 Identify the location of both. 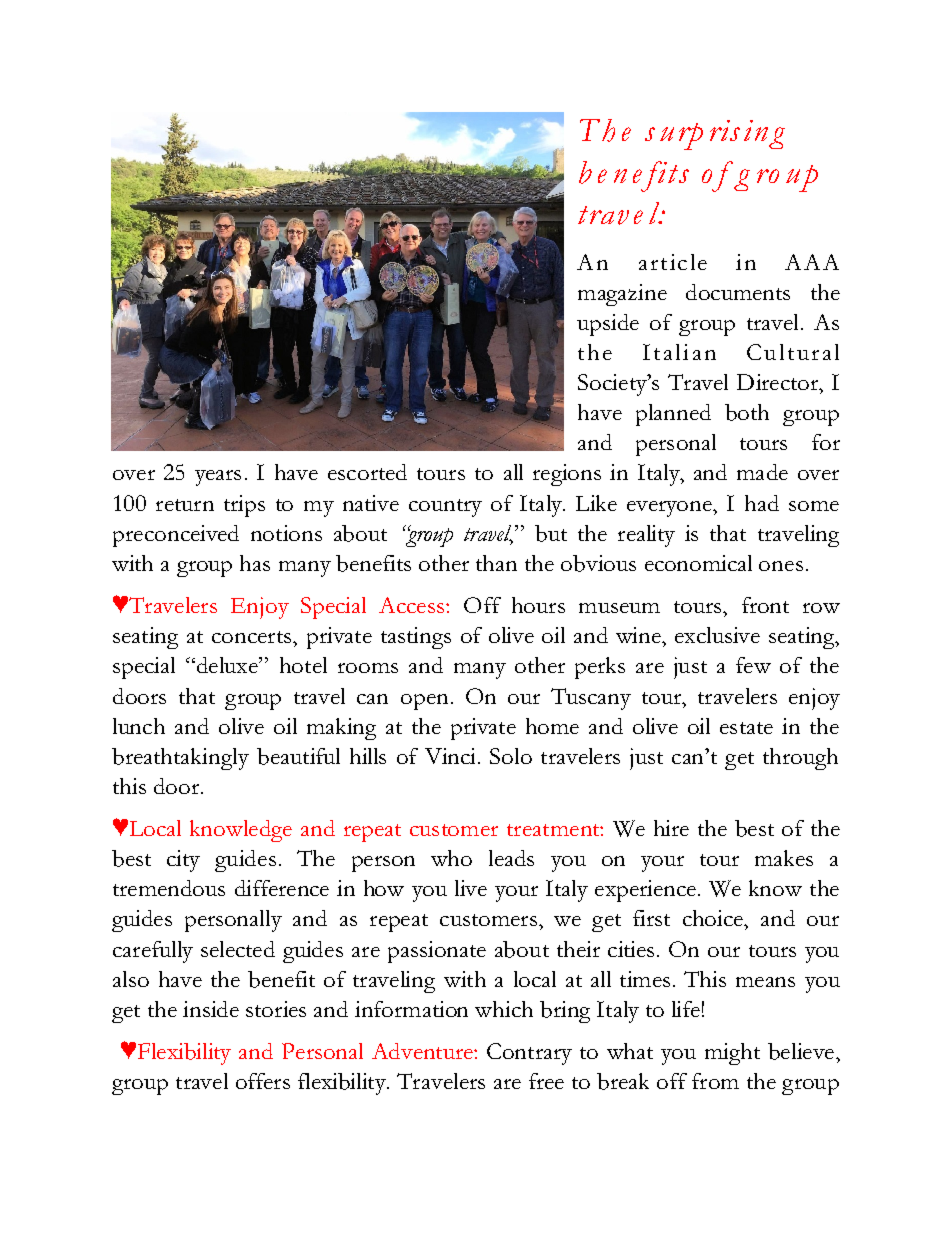
(747, 412).
